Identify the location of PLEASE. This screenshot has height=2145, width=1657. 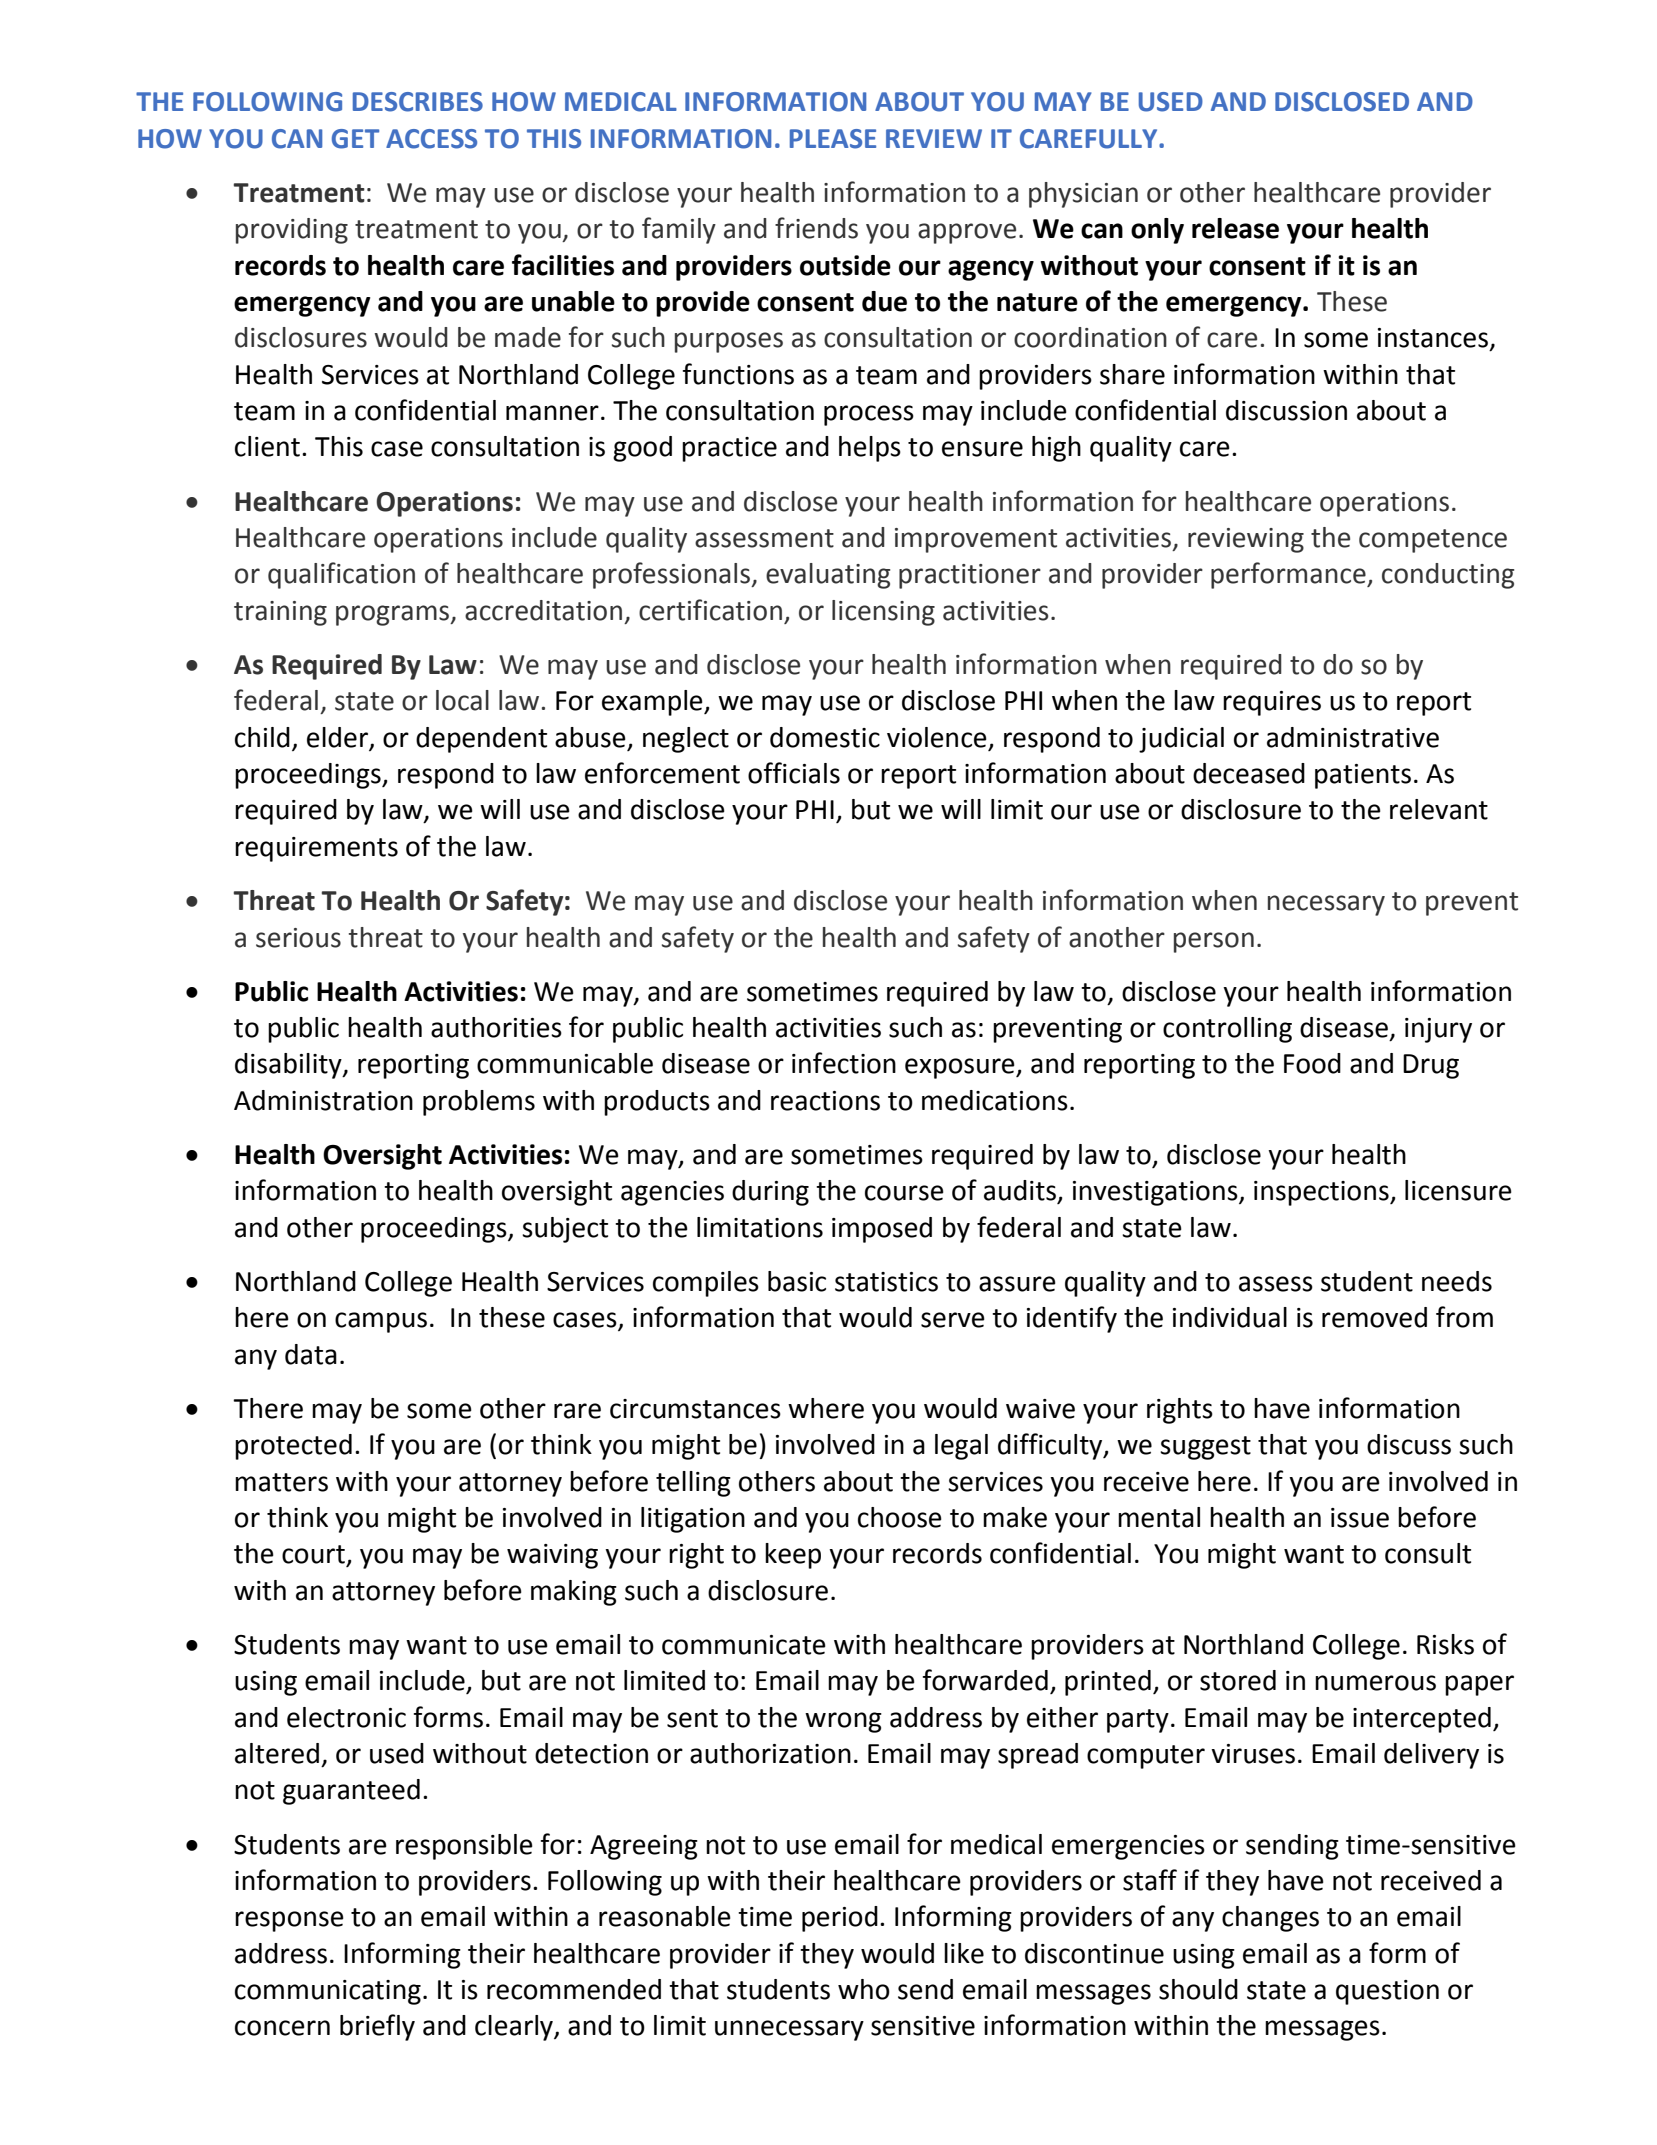
(833, 139).
